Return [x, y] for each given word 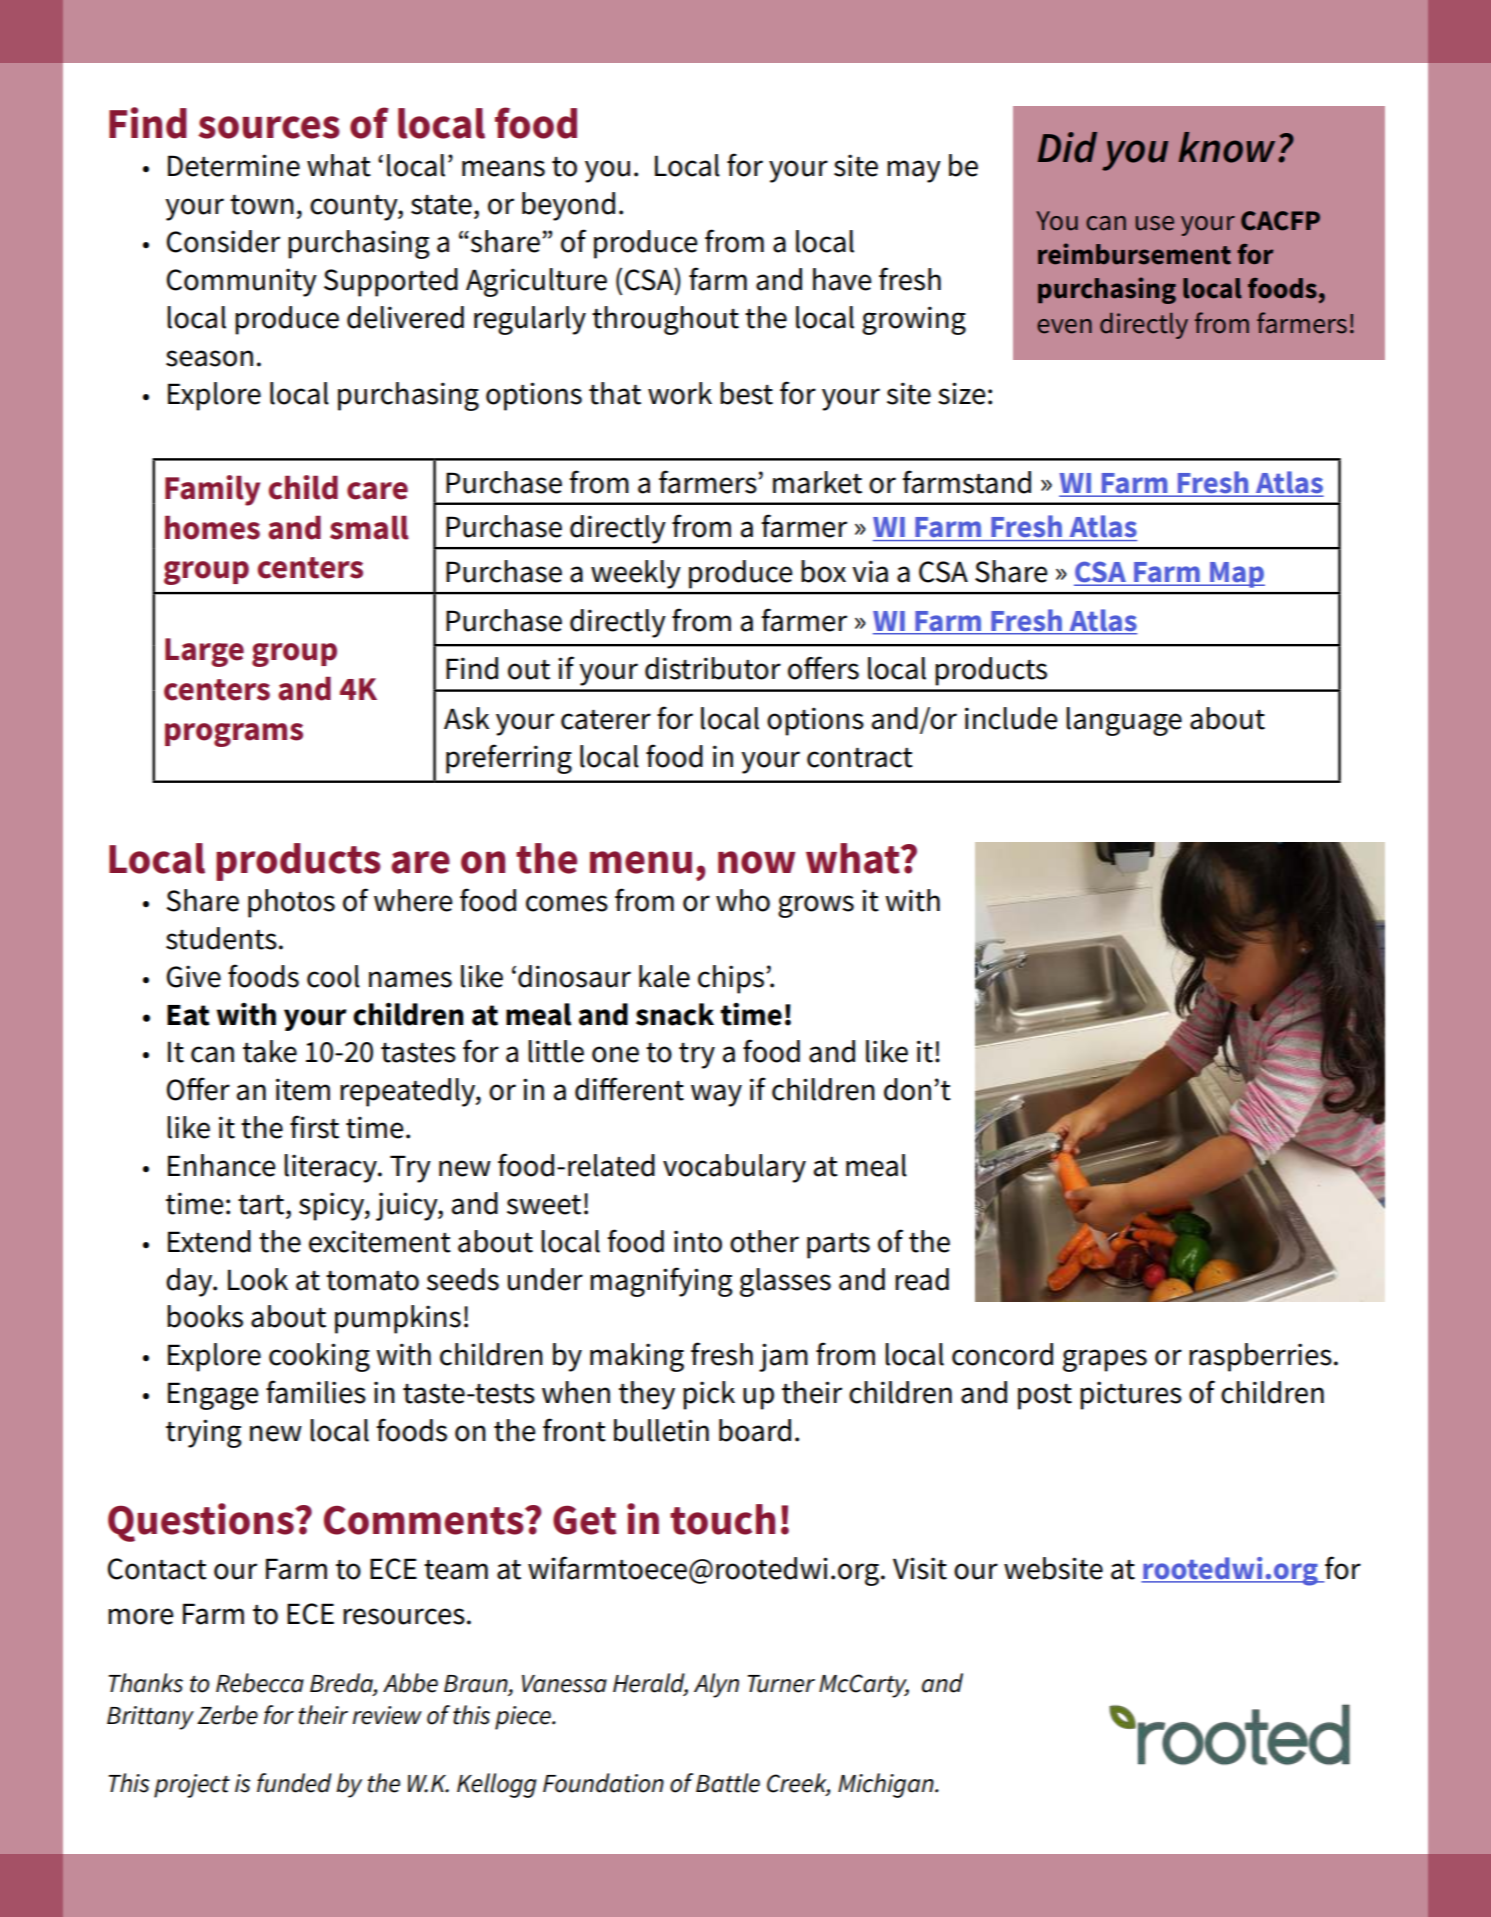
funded [294, 1783]
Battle [728, 1783]
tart [262, 1205]
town [262, 205]
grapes [1105, 1360]
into [698, 1241]
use [1155, 223]
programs [234, 735]
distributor [713, 668]
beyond [568, 206]
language [1124, 721]
